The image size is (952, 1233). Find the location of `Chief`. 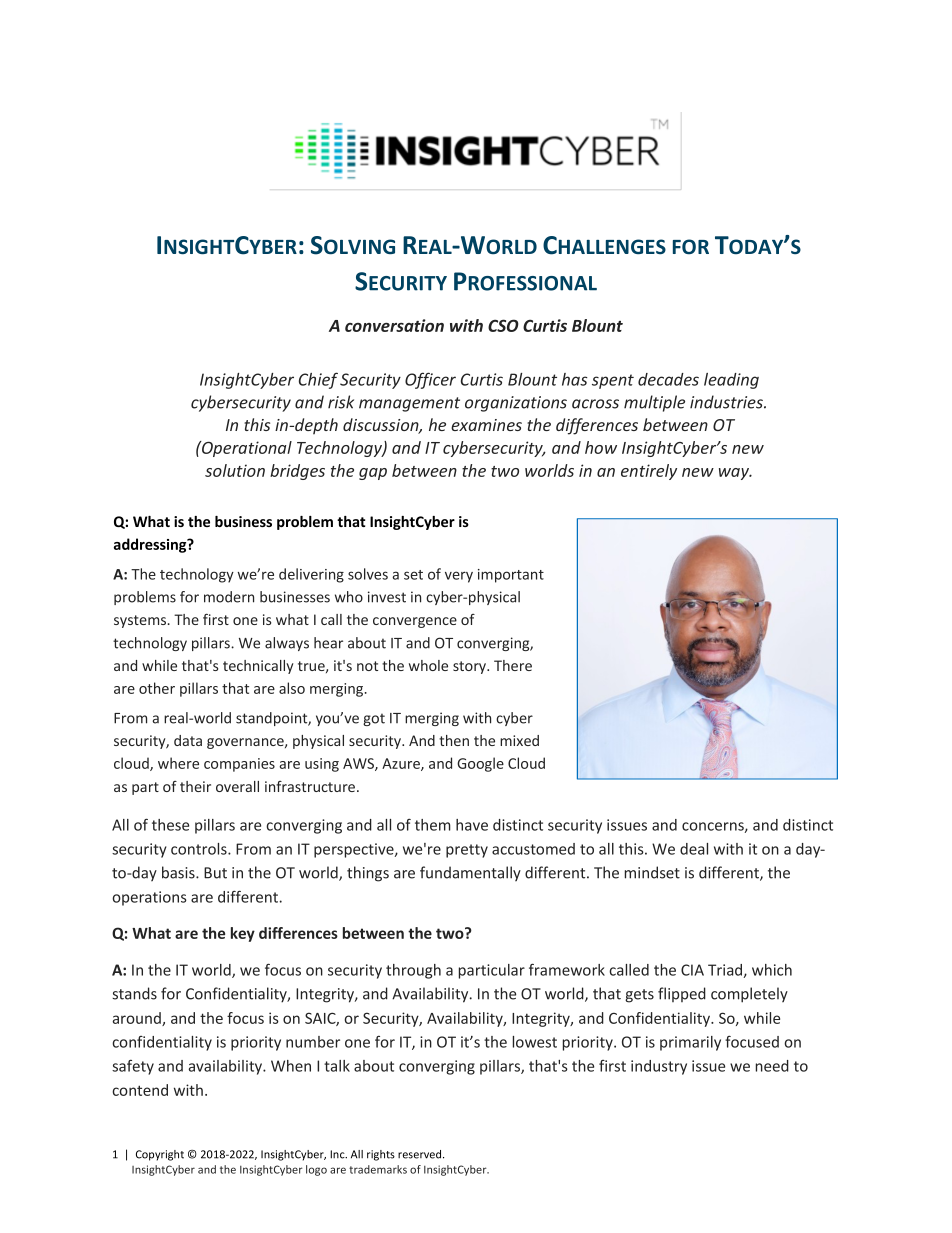

Chief is located at coordinates (318, 380).
